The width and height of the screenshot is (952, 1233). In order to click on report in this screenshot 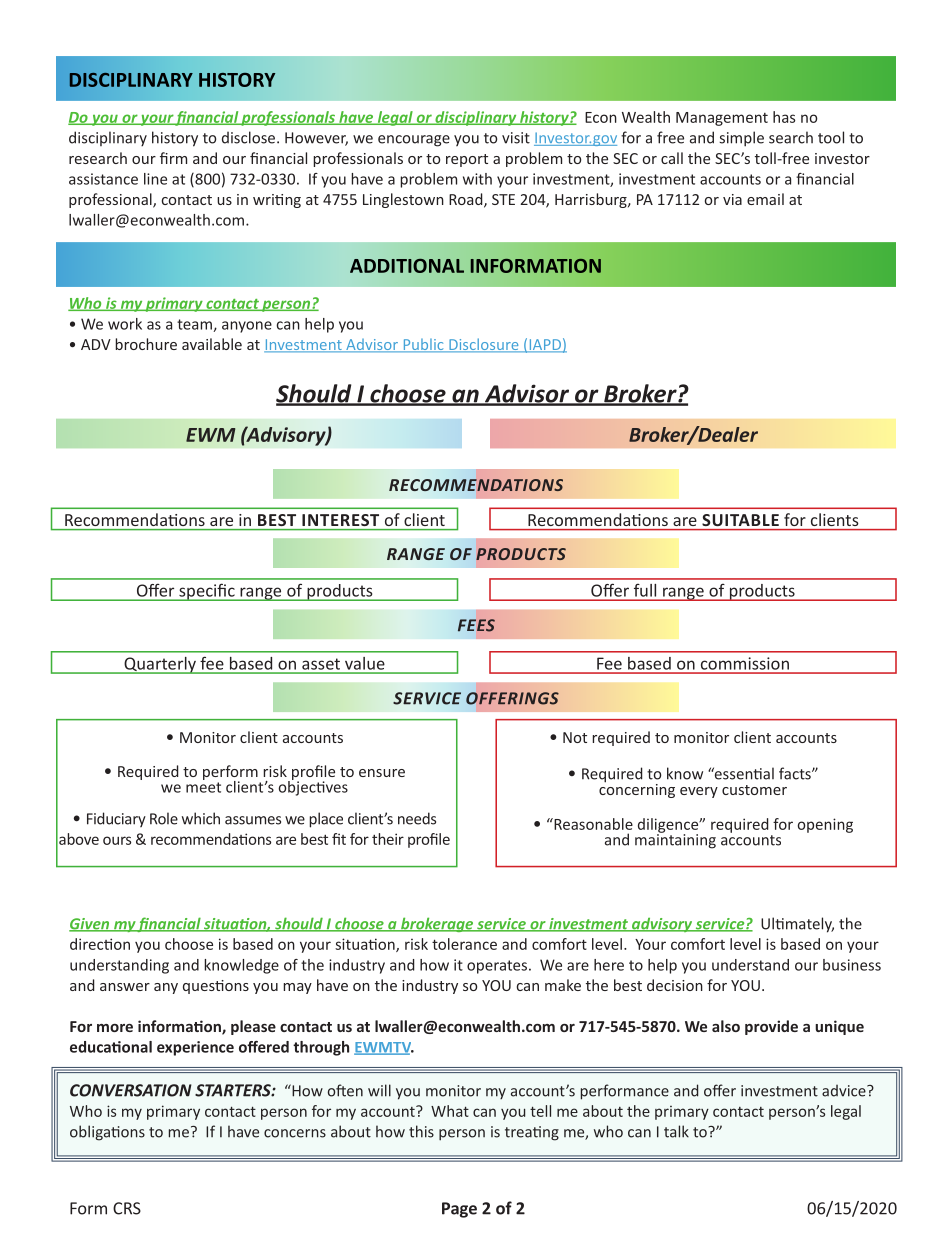, I will do `click(467, 160)`.
